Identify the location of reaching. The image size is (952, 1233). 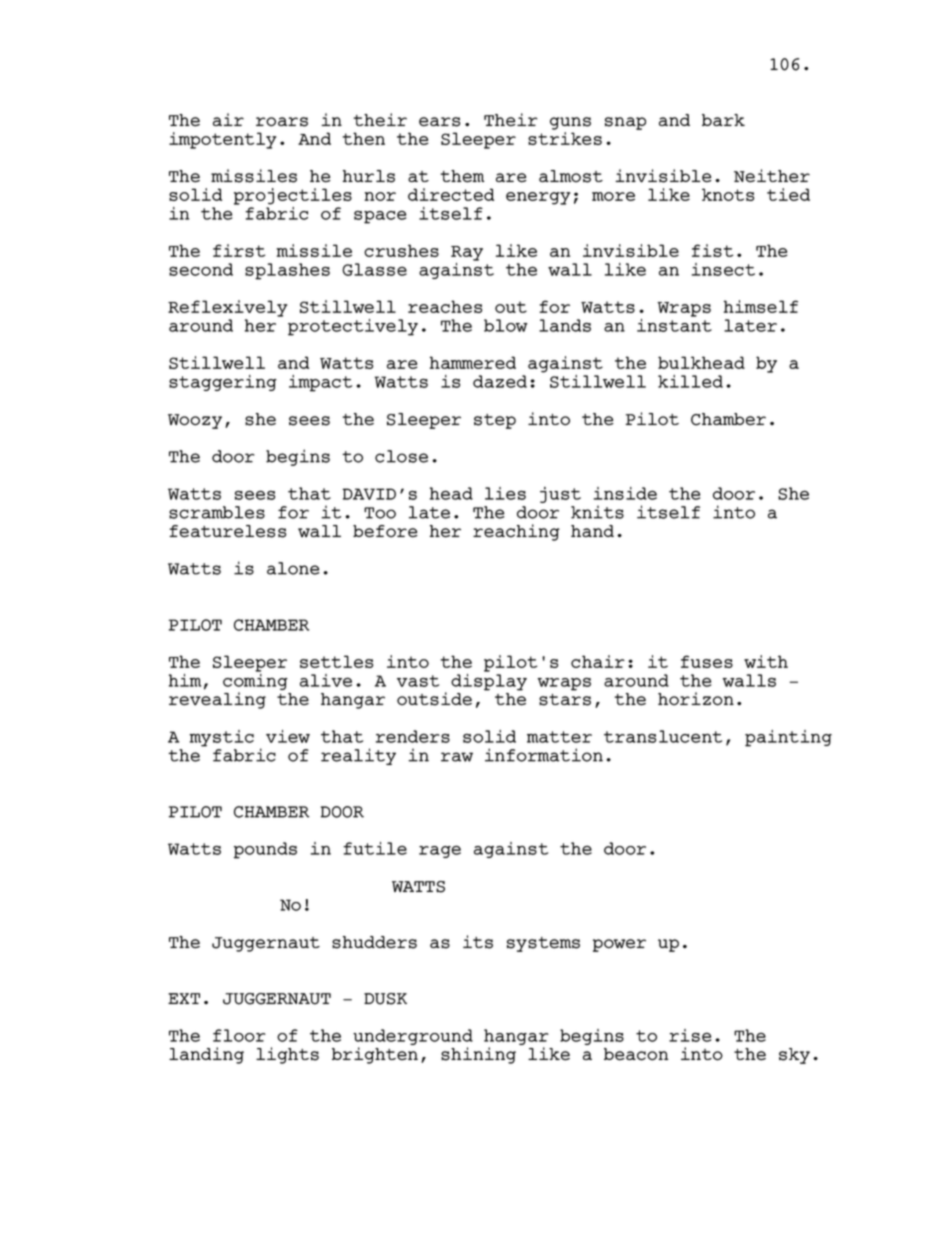
(516, 532).
